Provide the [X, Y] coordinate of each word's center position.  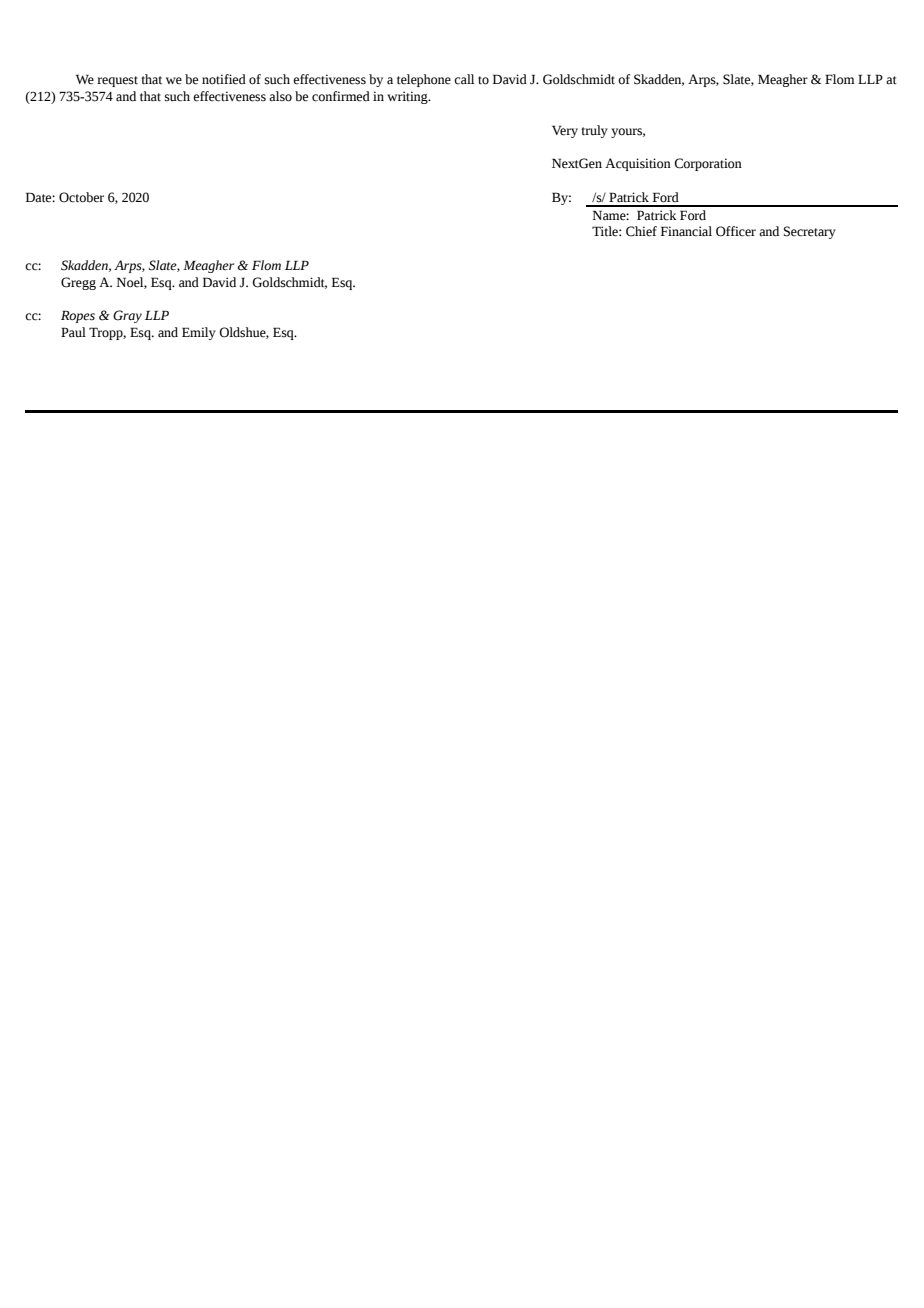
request [117, 81]
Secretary [810, 232]
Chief [641, 231]
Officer [736, 231]
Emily [199, 333]
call [464, 79]
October [81, 197]
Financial [686, 231]
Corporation [708, 164]
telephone [424, 80]
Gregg [78, 283]
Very [565, 131]
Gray [127, 316]
